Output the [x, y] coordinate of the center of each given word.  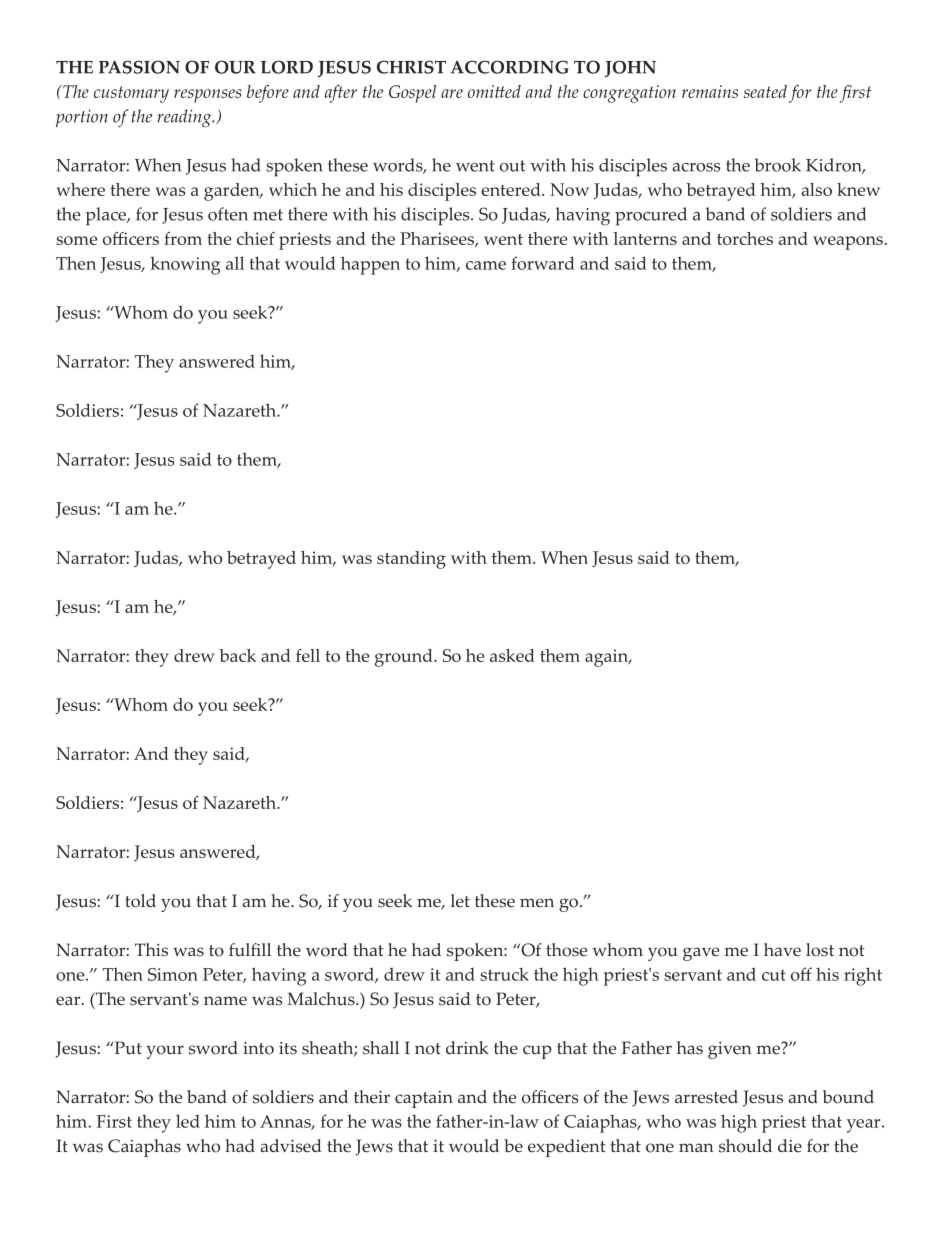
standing [411, 560]
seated [765, 91]
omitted [494, 91]
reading [185, 118]
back [237, 655]
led [188, 1121]
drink [467, 1047]
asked [512, 655]
